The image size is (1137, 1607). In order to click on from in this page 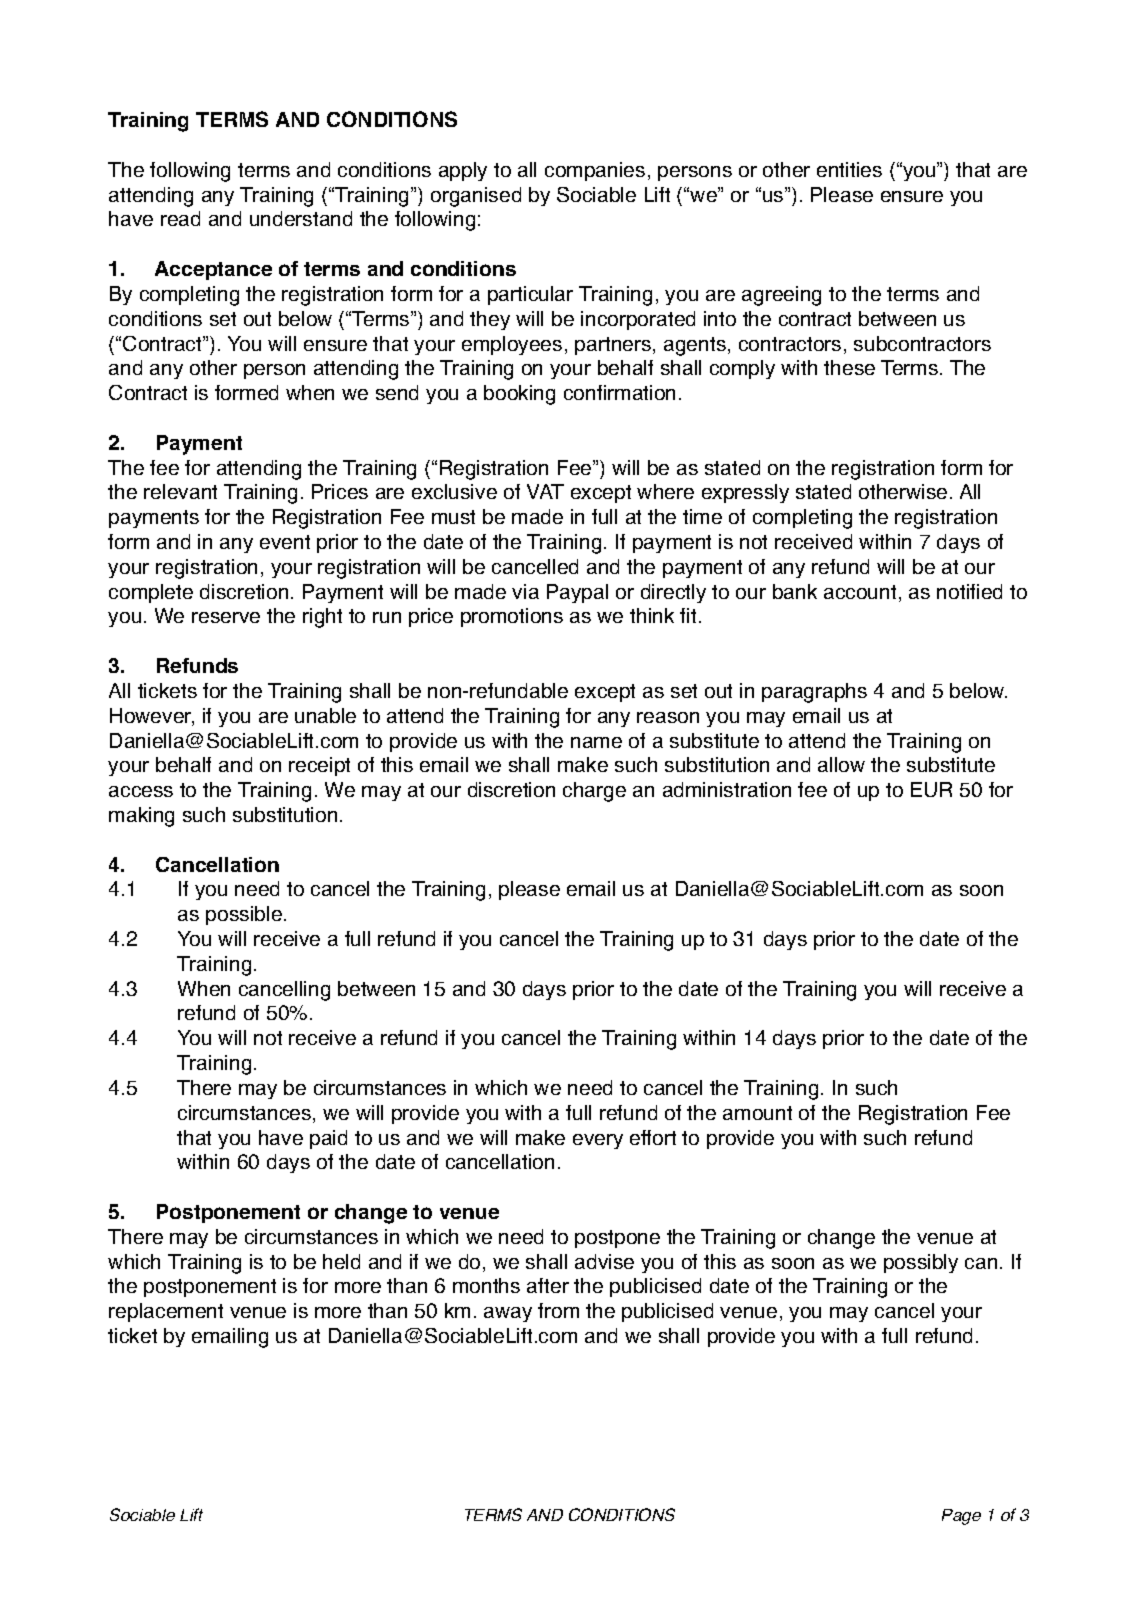, I will do `click(558, 1310)`.
